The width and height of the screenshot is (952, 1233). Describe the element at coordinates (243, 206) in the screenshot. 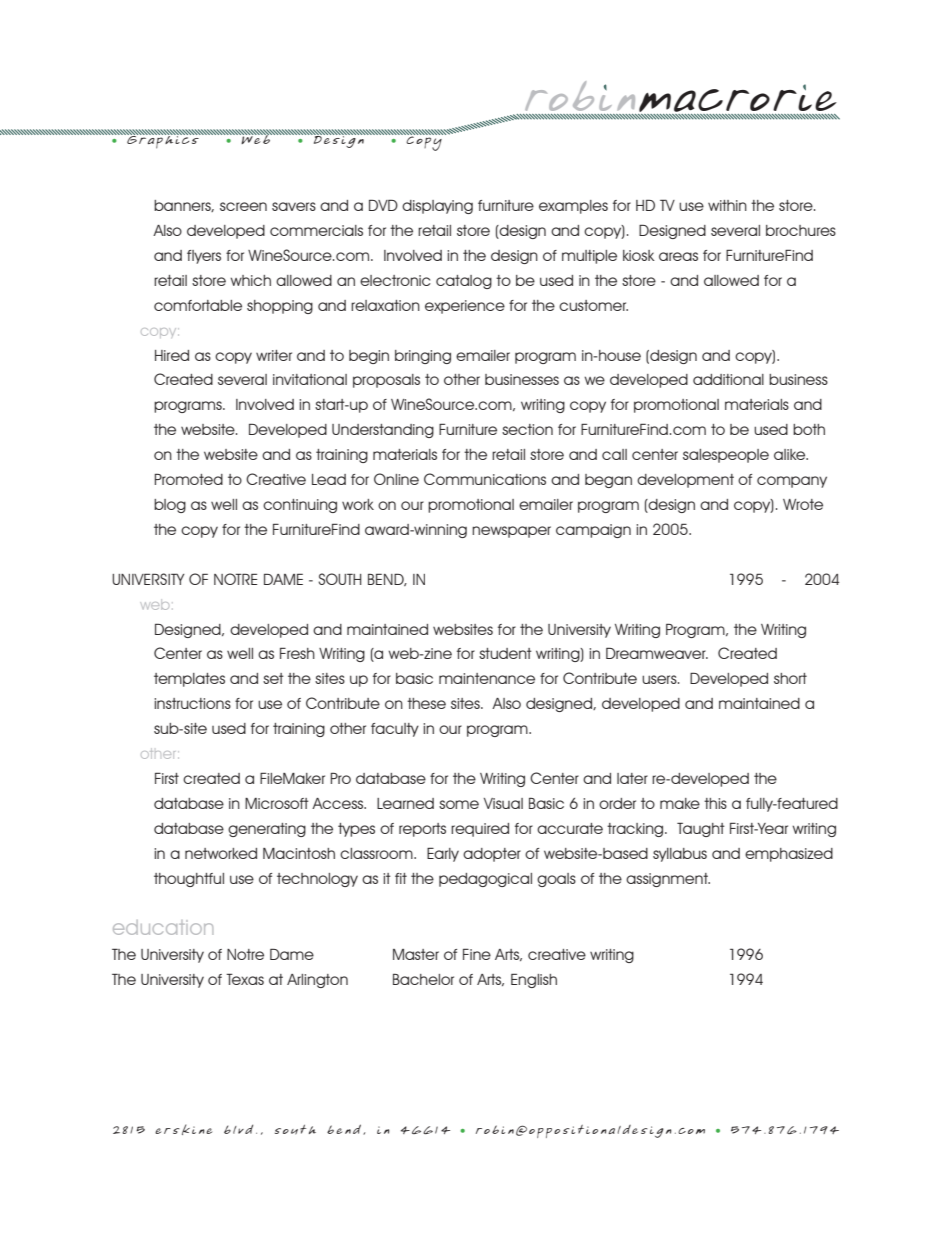

I see `screen` at that location.
